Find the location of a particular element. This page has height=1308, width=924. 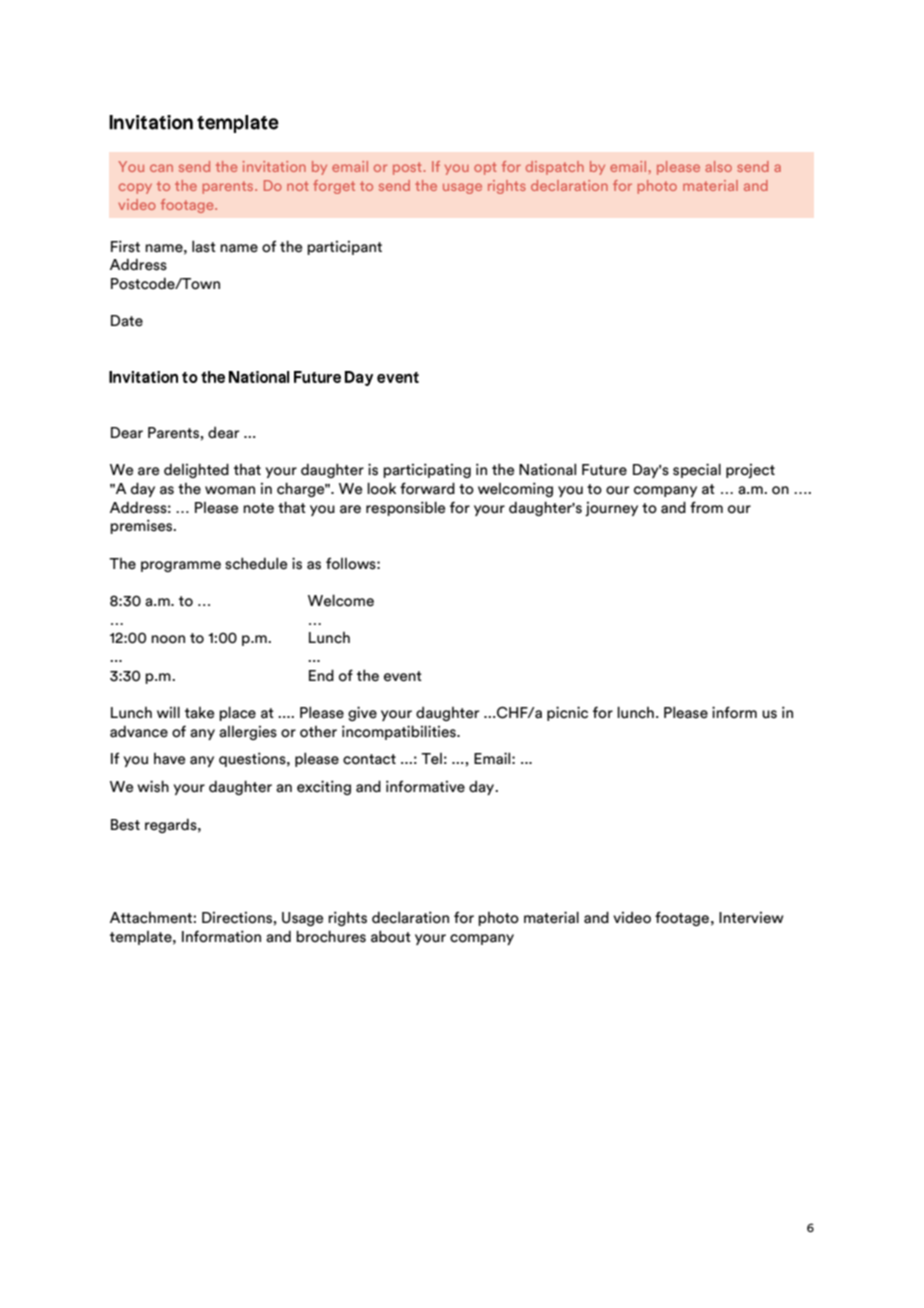

can is located at coordinates (161, 168).
